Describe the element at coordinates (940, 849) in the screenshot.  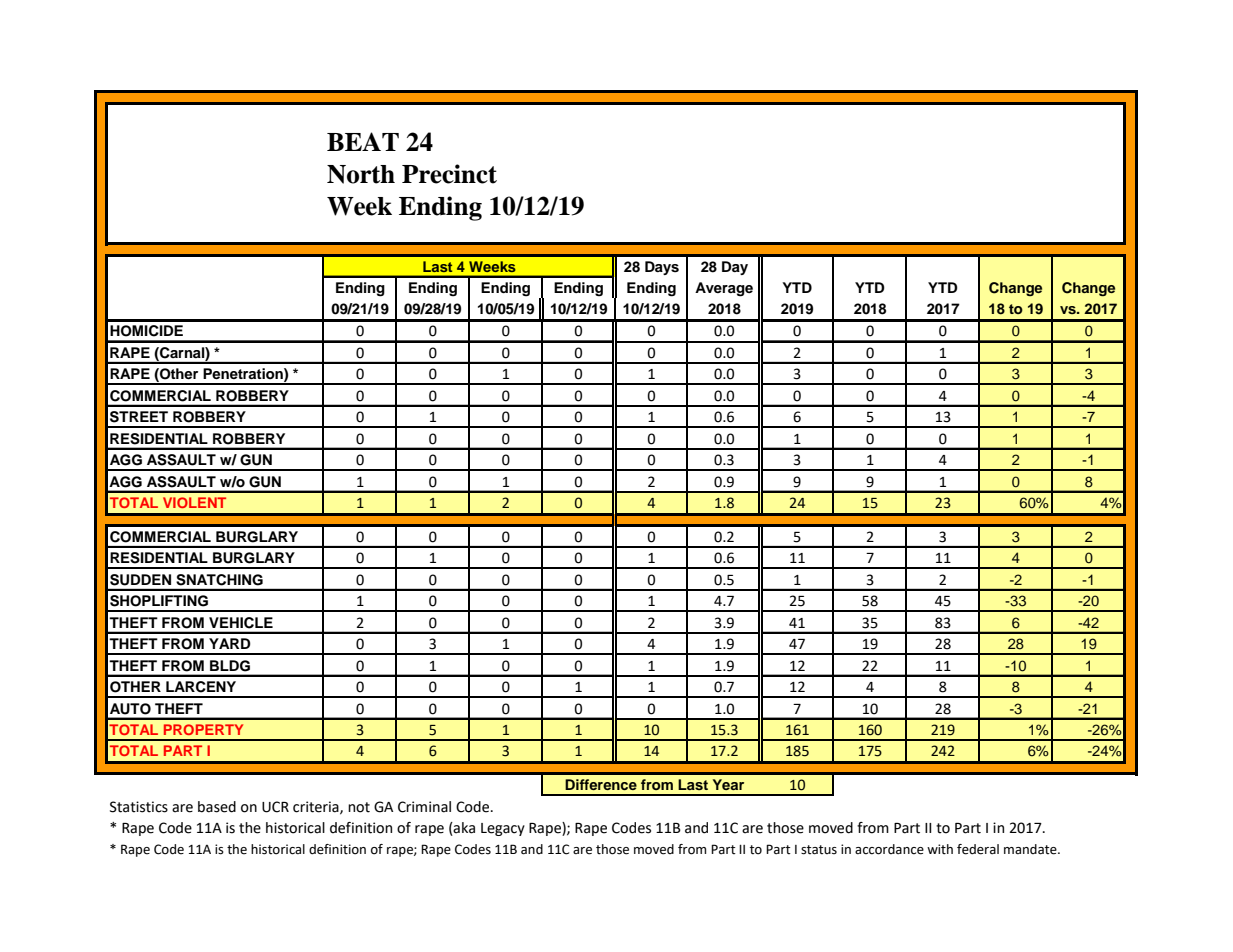
I see `with` at that location.
